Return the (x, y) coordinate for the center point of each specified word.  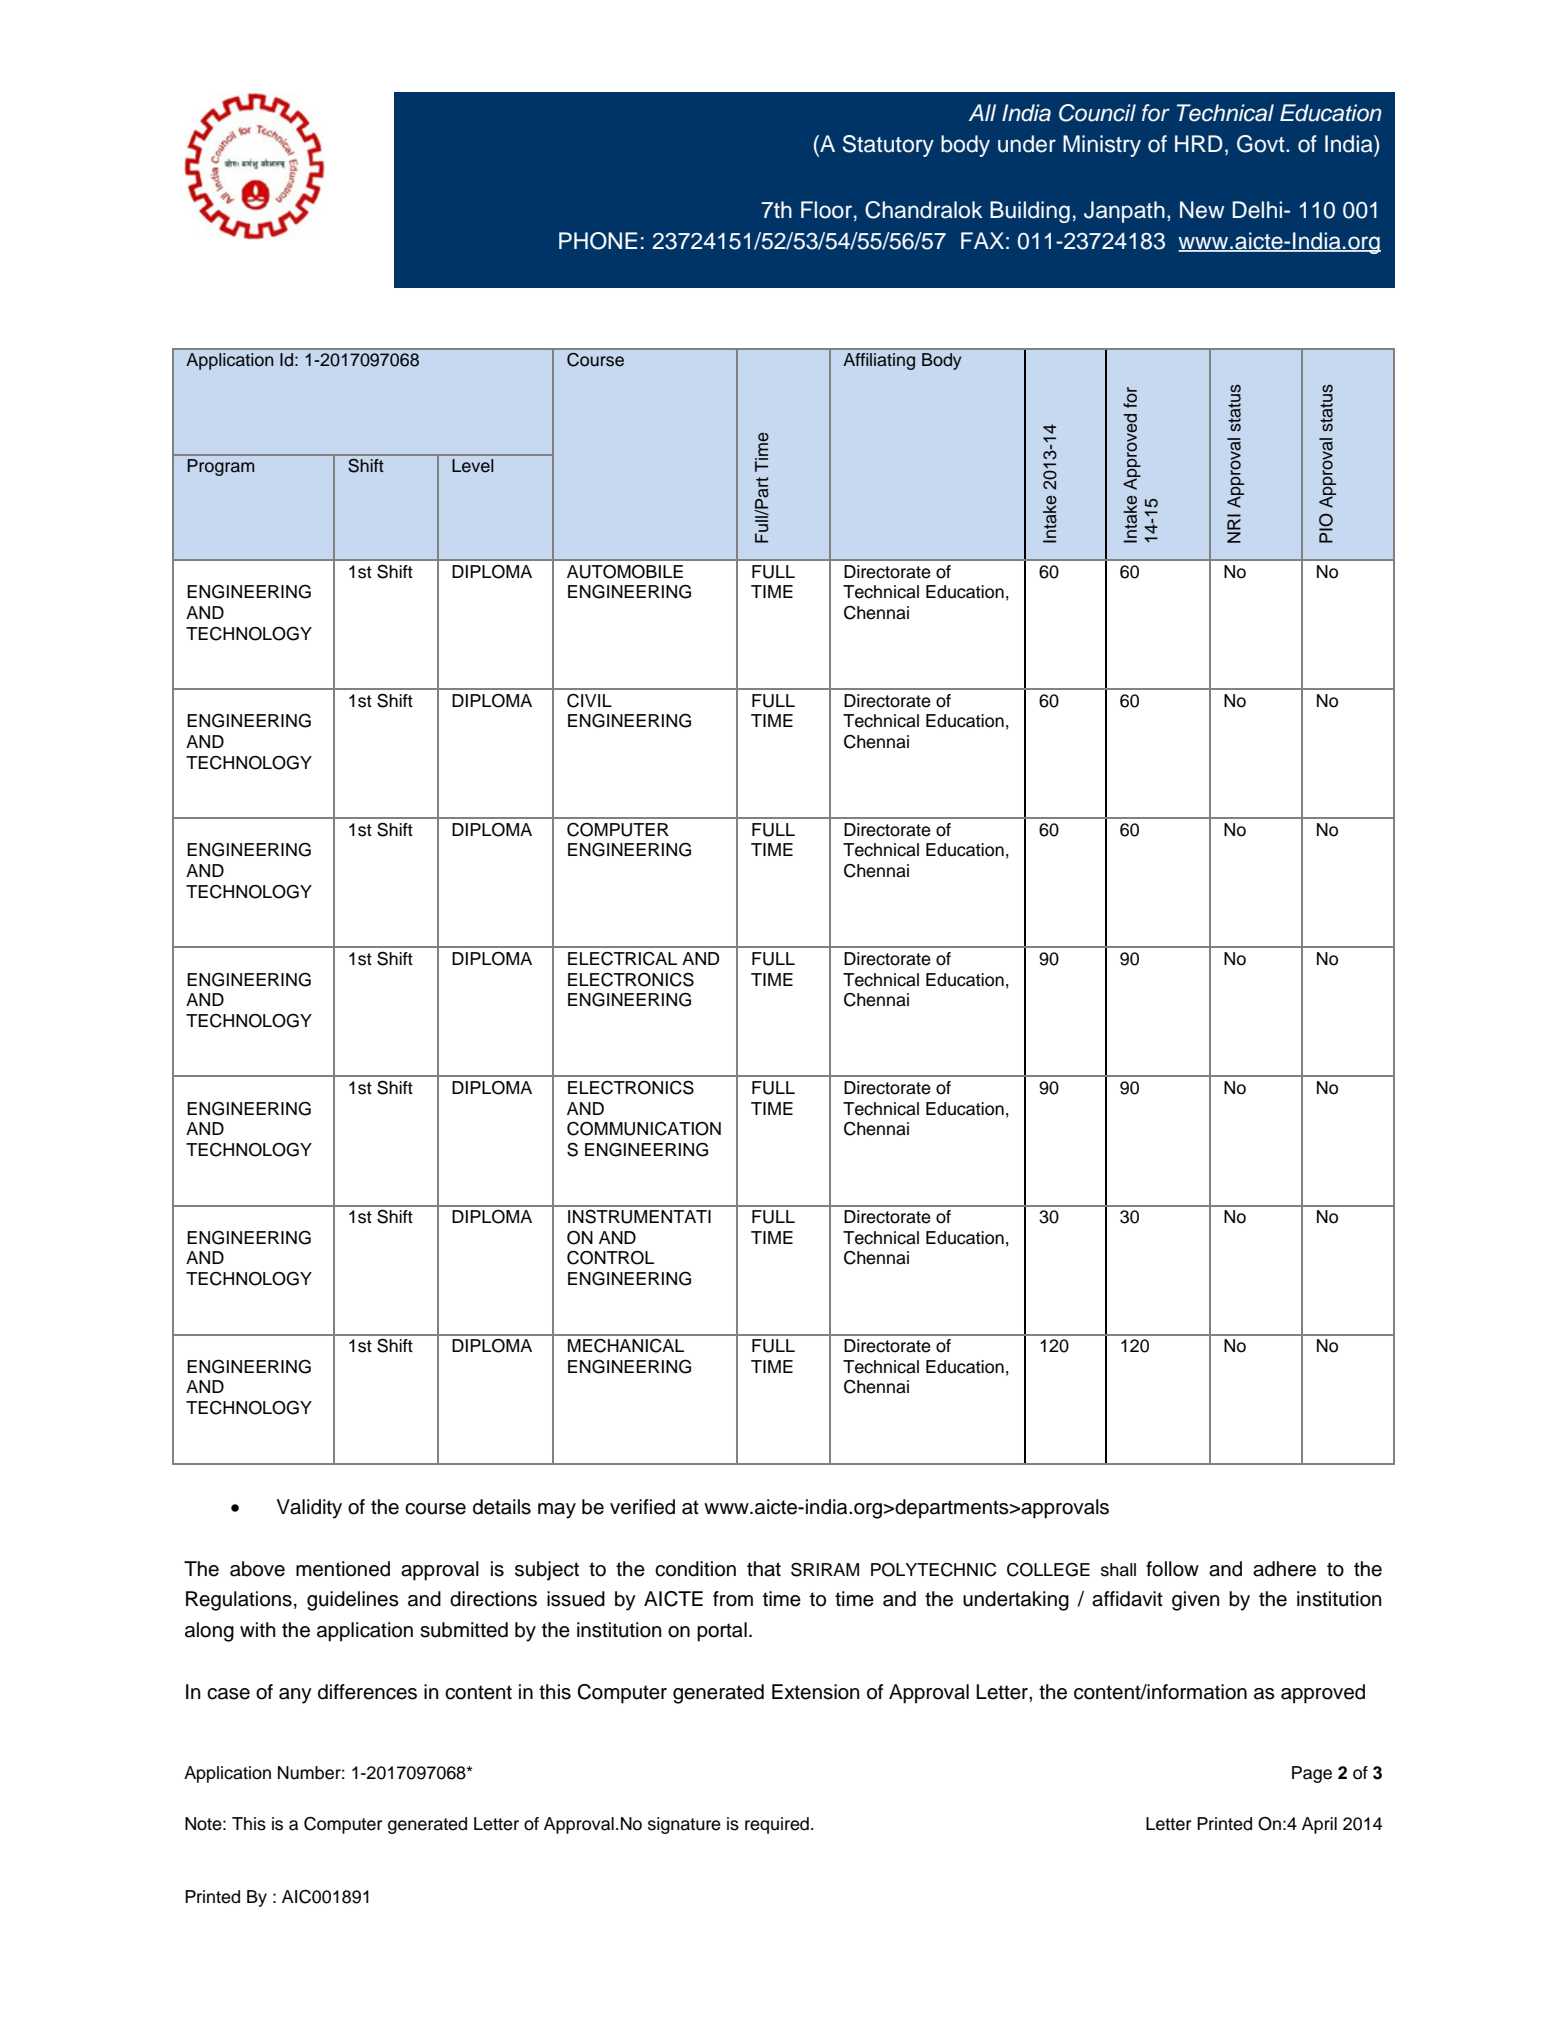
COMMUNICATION (644, 1129)
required (777, 1825)
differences (367, 1692)
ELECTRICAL (622, 959)
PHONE (598, 241)
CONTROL (610, 1257)
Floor (826, 210)
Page (1312, 1774)
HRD (1199, 143)
